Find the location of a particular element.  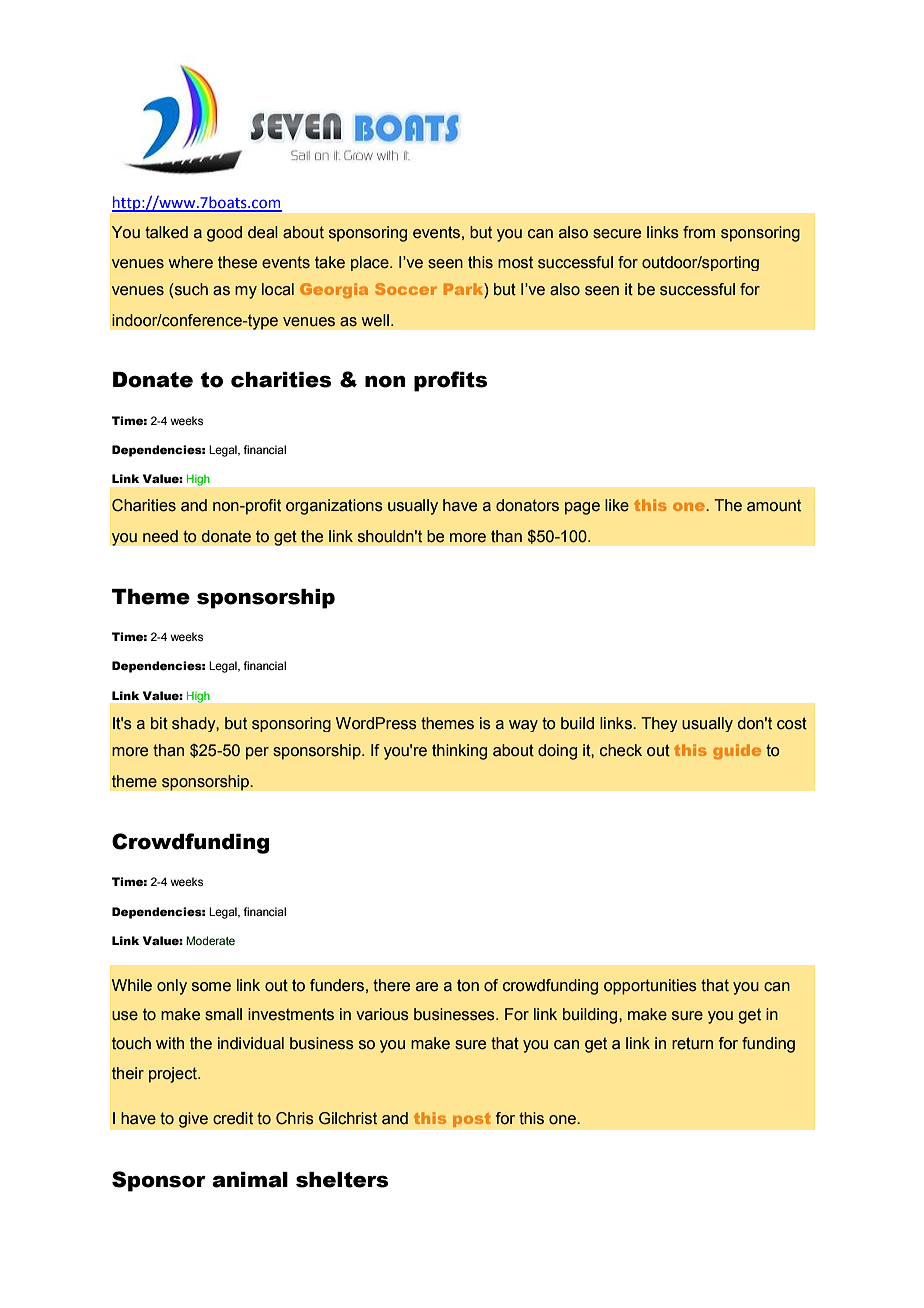

give is located at coordinates (193, 1120).
